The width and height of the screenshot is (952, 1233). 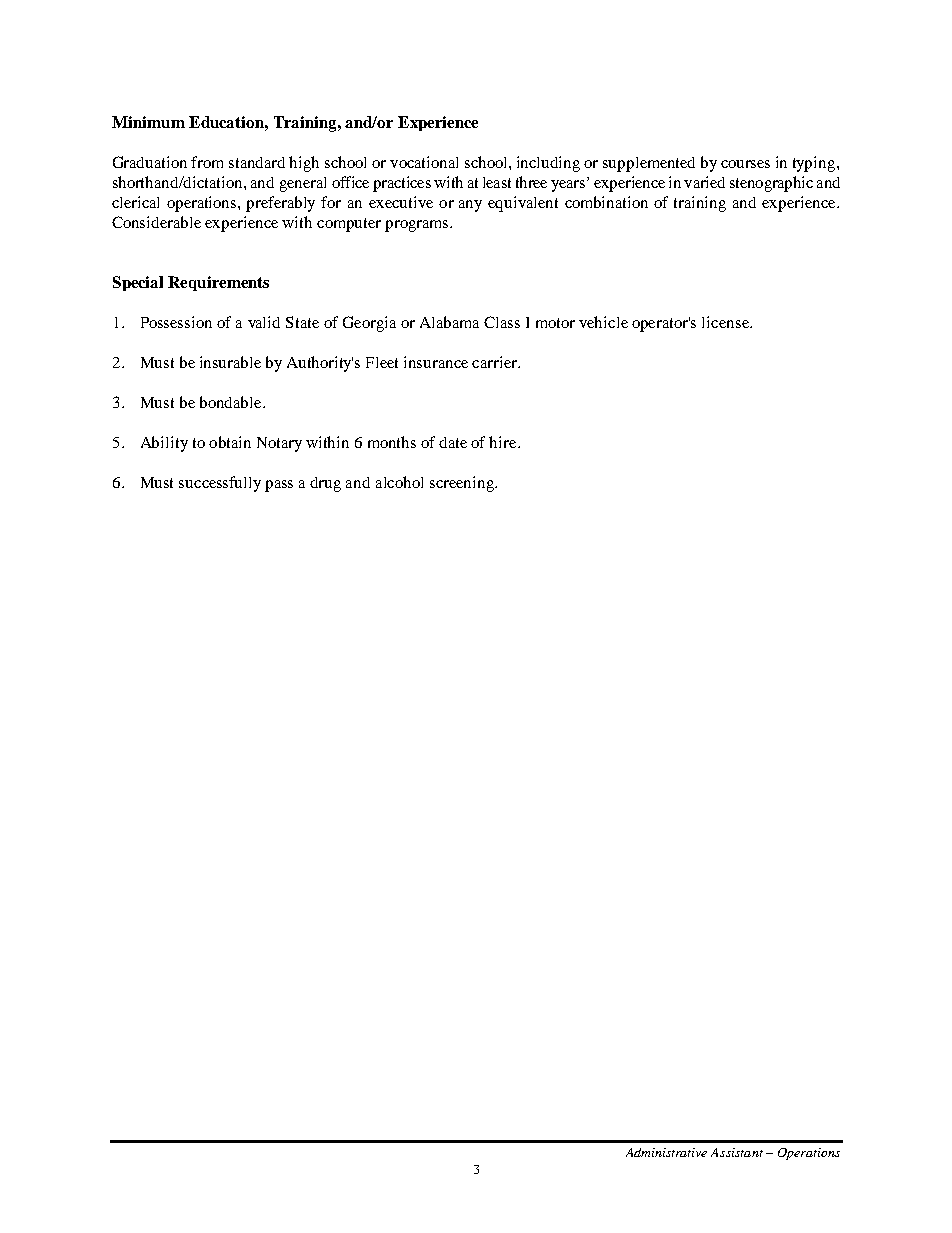 I want to click on drug, so click(x=325, y=484).
